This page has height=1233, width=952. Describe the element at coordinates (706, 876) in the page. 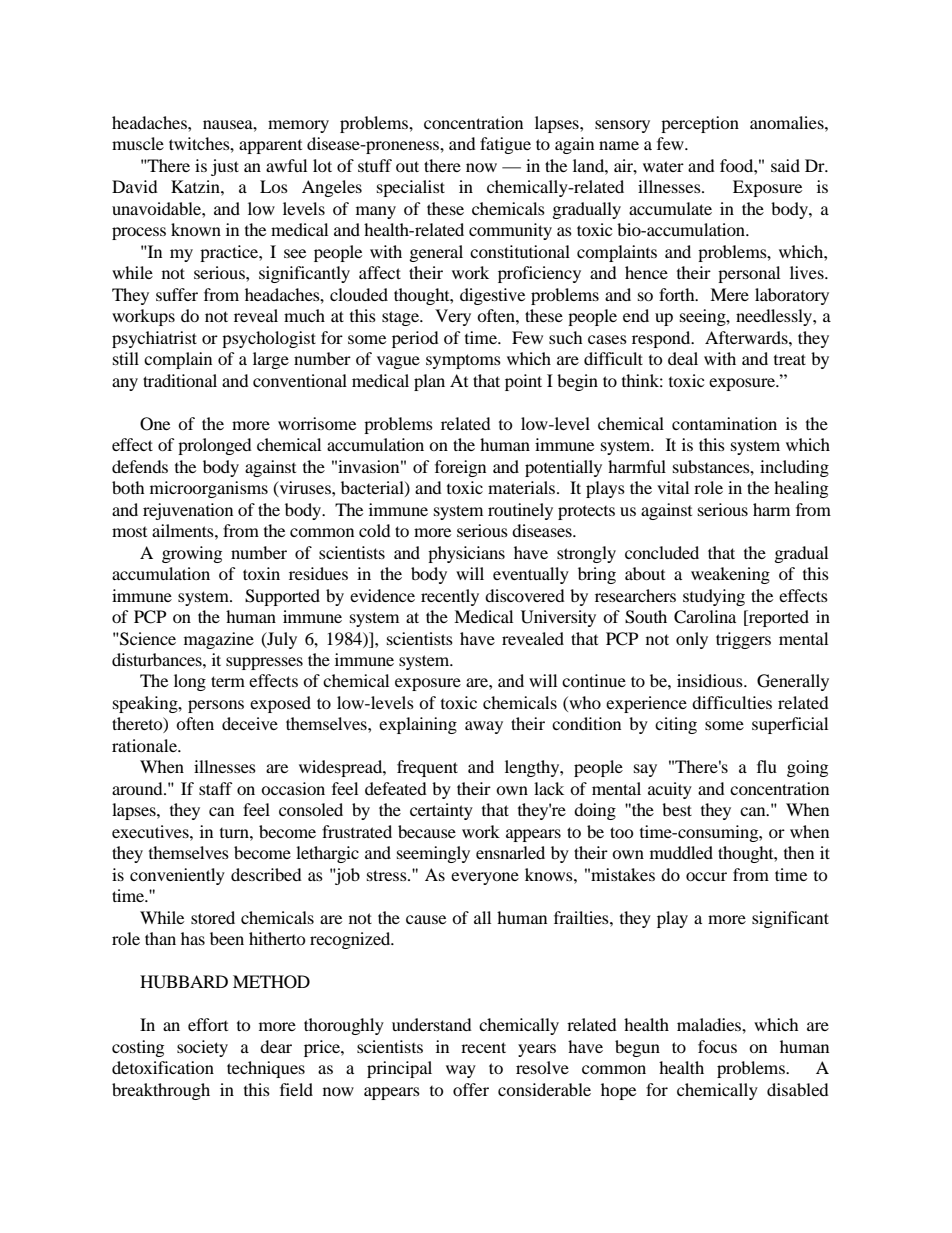

I see `occur` at that location.
